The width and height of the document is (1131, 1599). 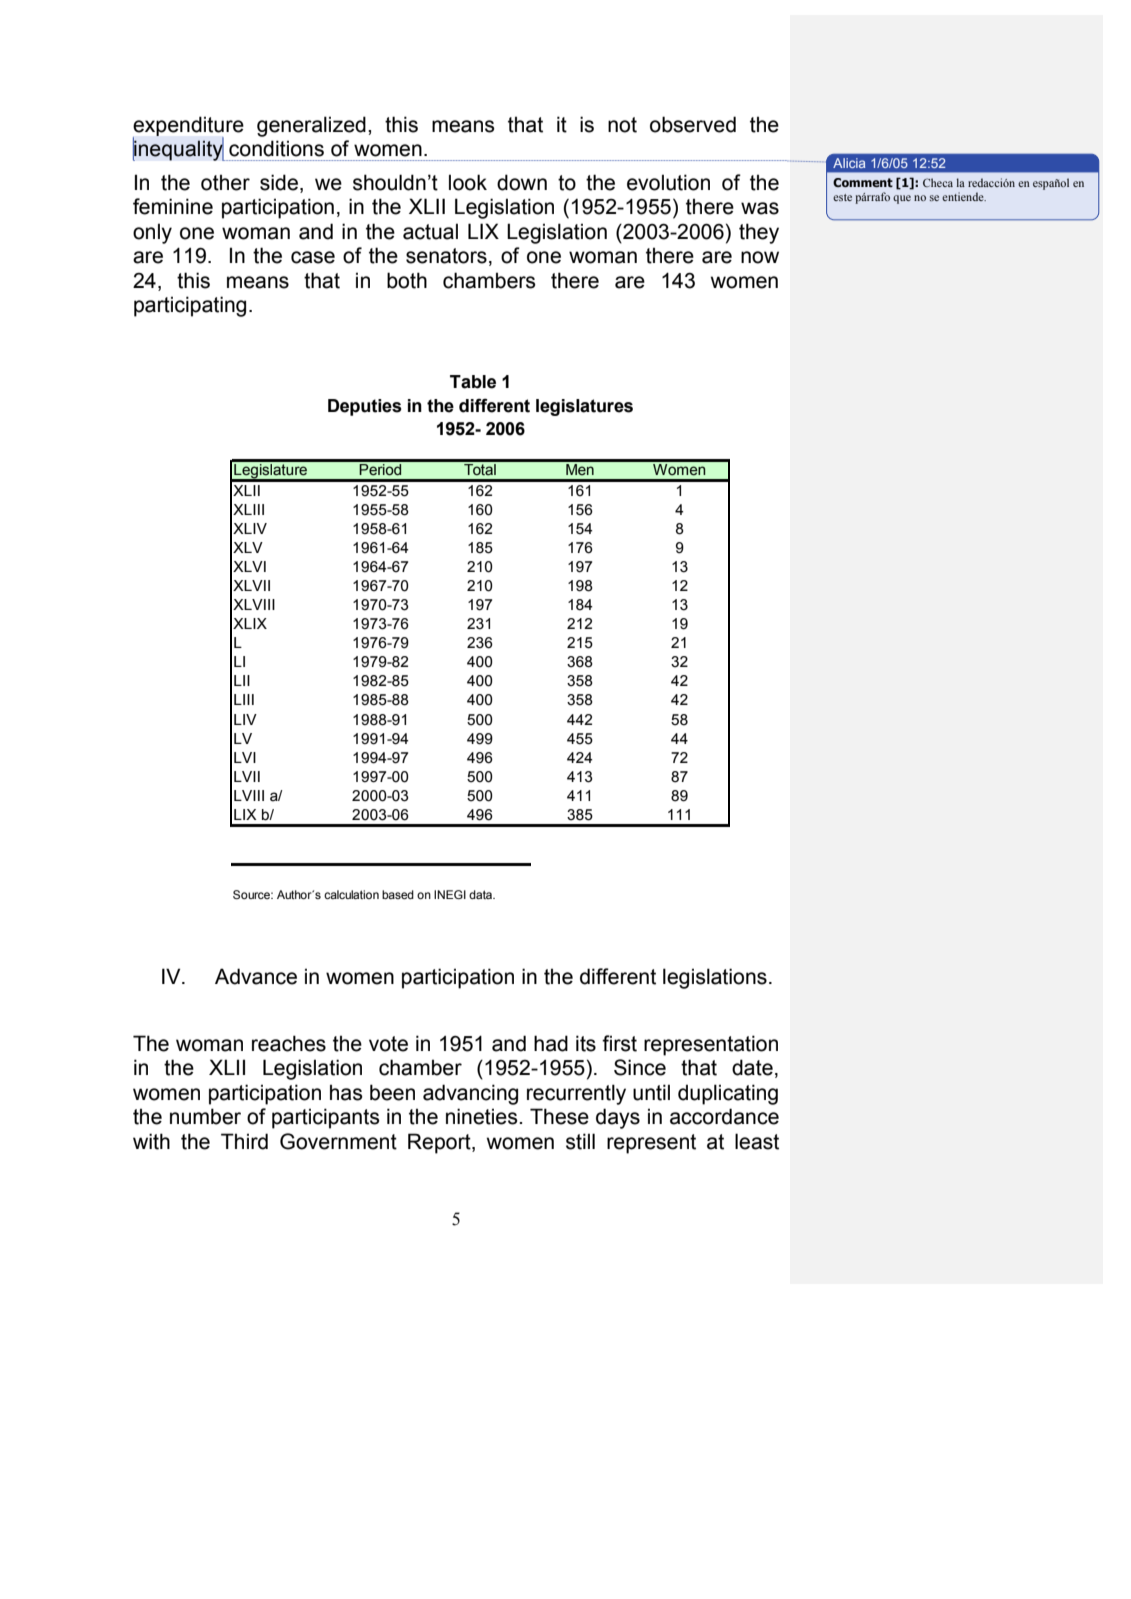 What do you see at coordinates (752, 1067) in the document?
I see `date` at bounding box center [752, 1067].
